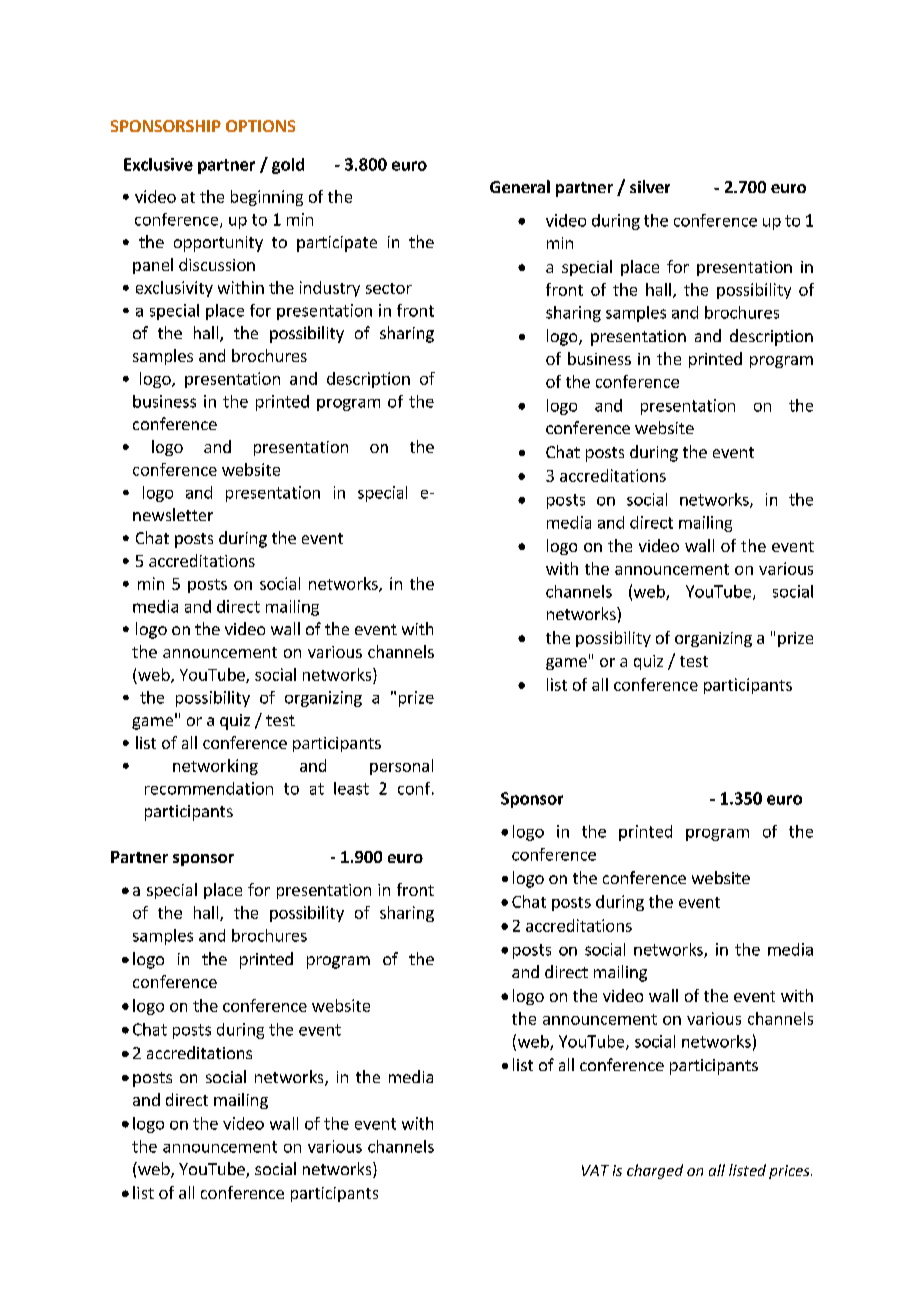 This page has width=924, height=1308. Describe the element at coordinates (209, 788) in the page. I see `recommendation` at that location.
